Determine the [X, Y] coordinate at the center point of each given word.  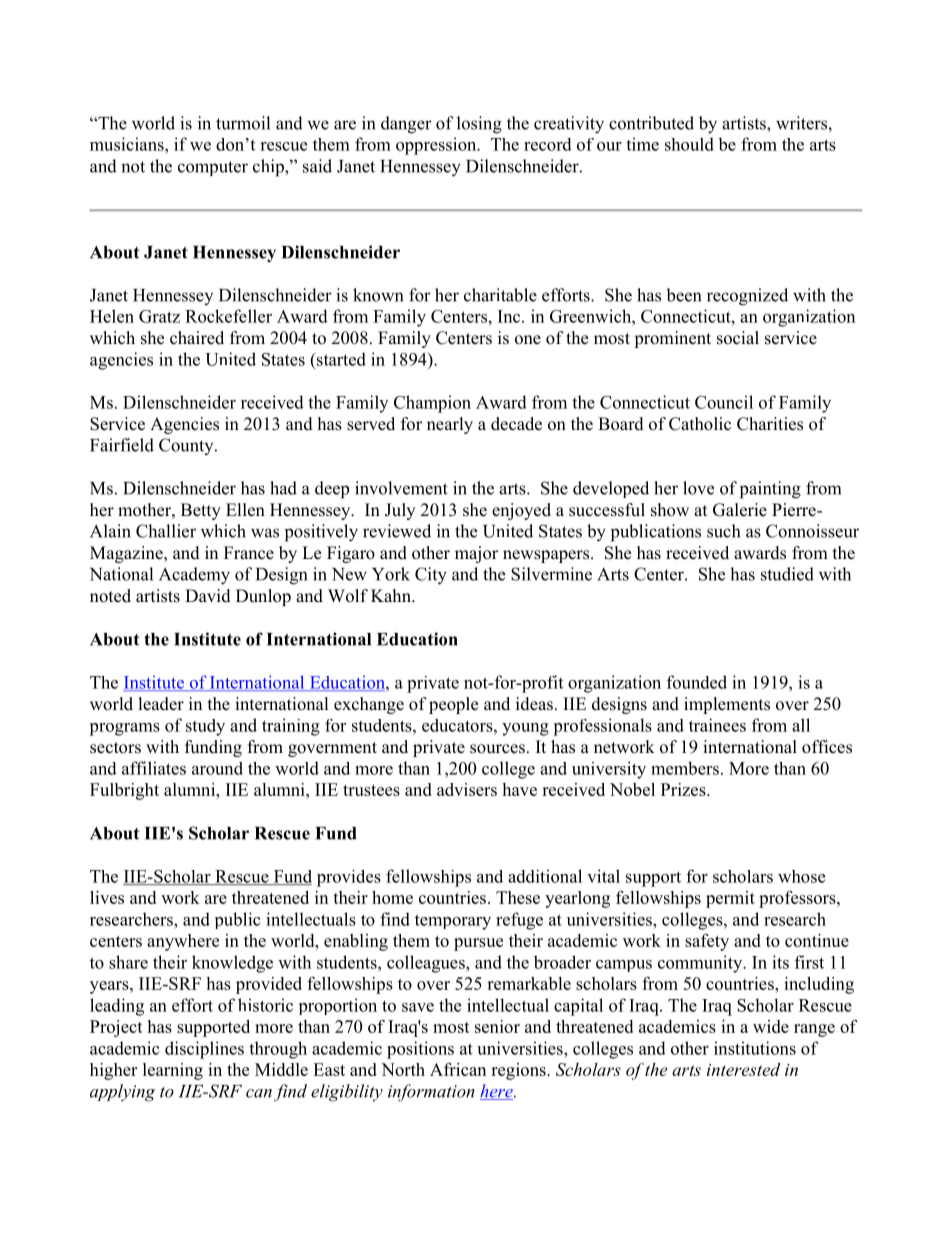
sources [497, 749]
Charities [770, 424]
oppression [437, 146]
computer [213, 168]
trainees [717, 725]
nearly [450, 425]
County [187, 446]
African [458, 1069]
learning [173, 1071]
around [217, 768]
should [689, 144]
